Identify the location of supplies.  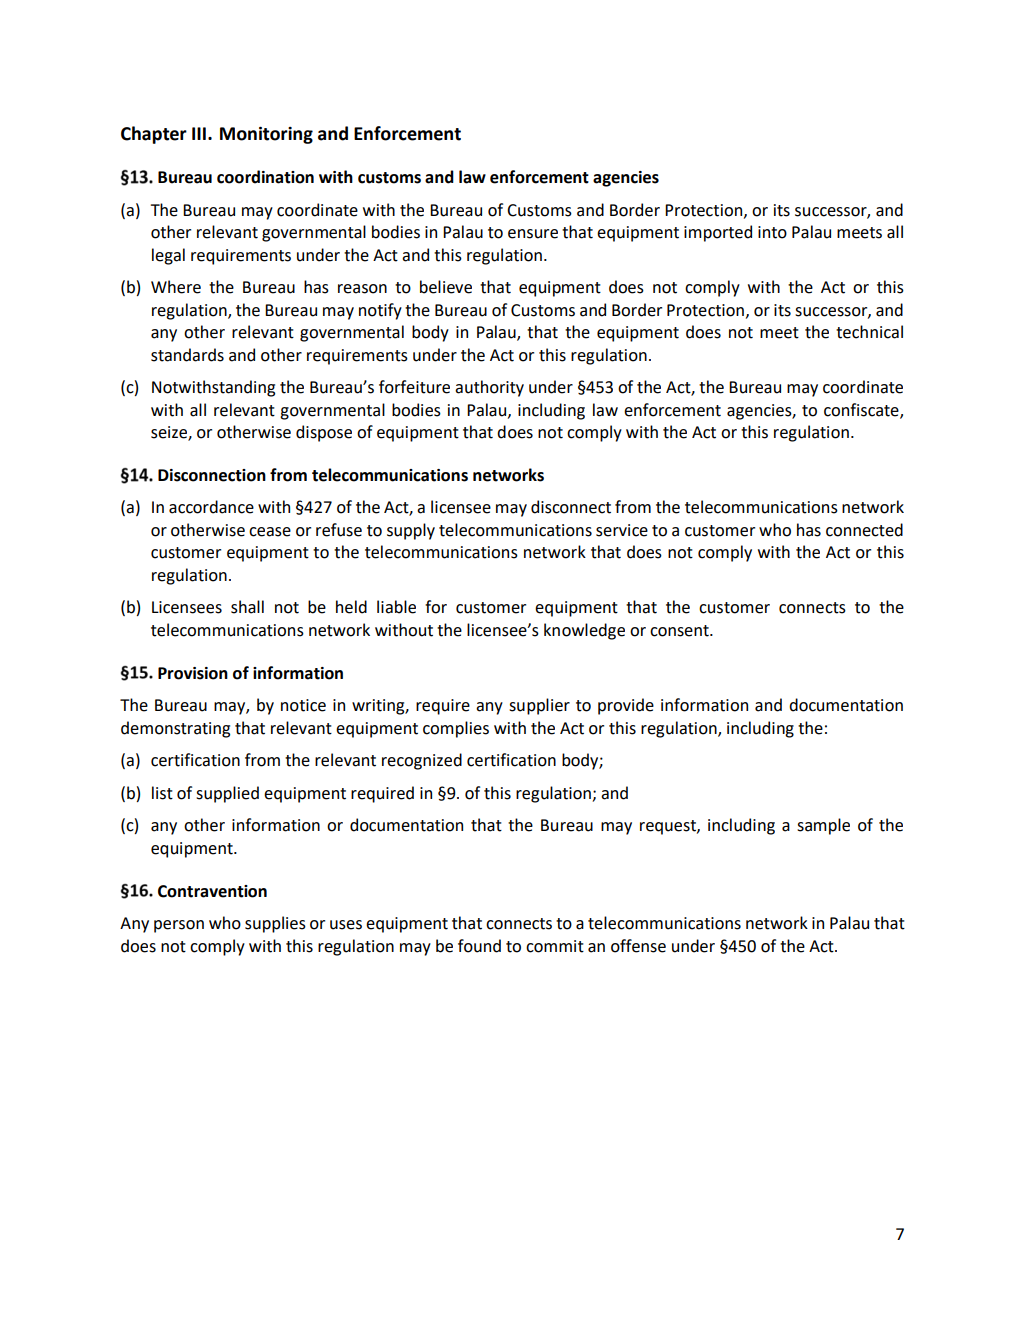
(275, 924).
